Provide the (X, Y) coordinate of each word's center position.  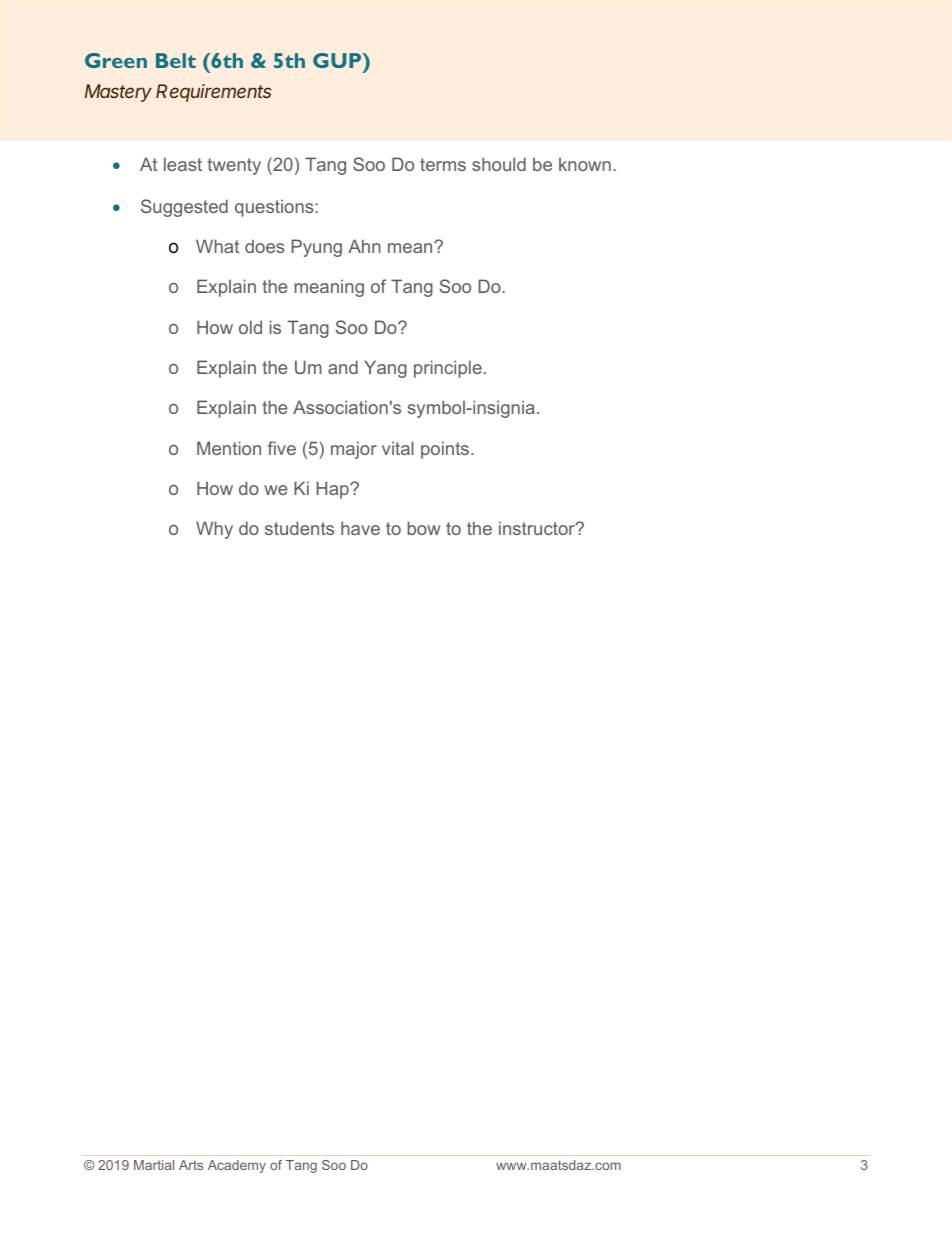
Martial (154, 1165)
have (360, 528)
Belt (176, 60)
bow (424, 528)
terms (443, 164)
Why (214, 530)
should (499, 164)
